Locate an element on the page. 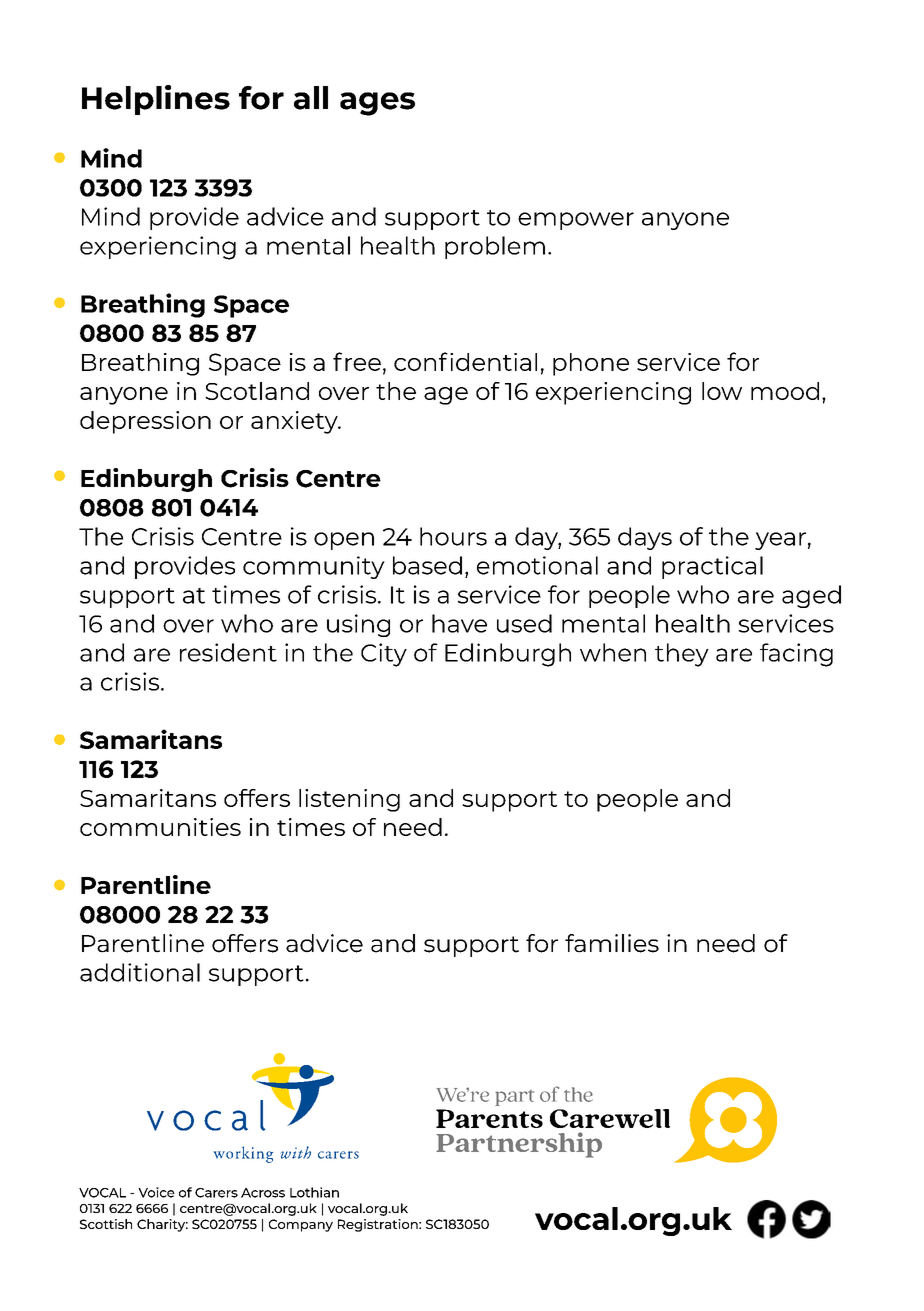 This document has height=1311, width=924. empower is located at coordinates (576, 221).
